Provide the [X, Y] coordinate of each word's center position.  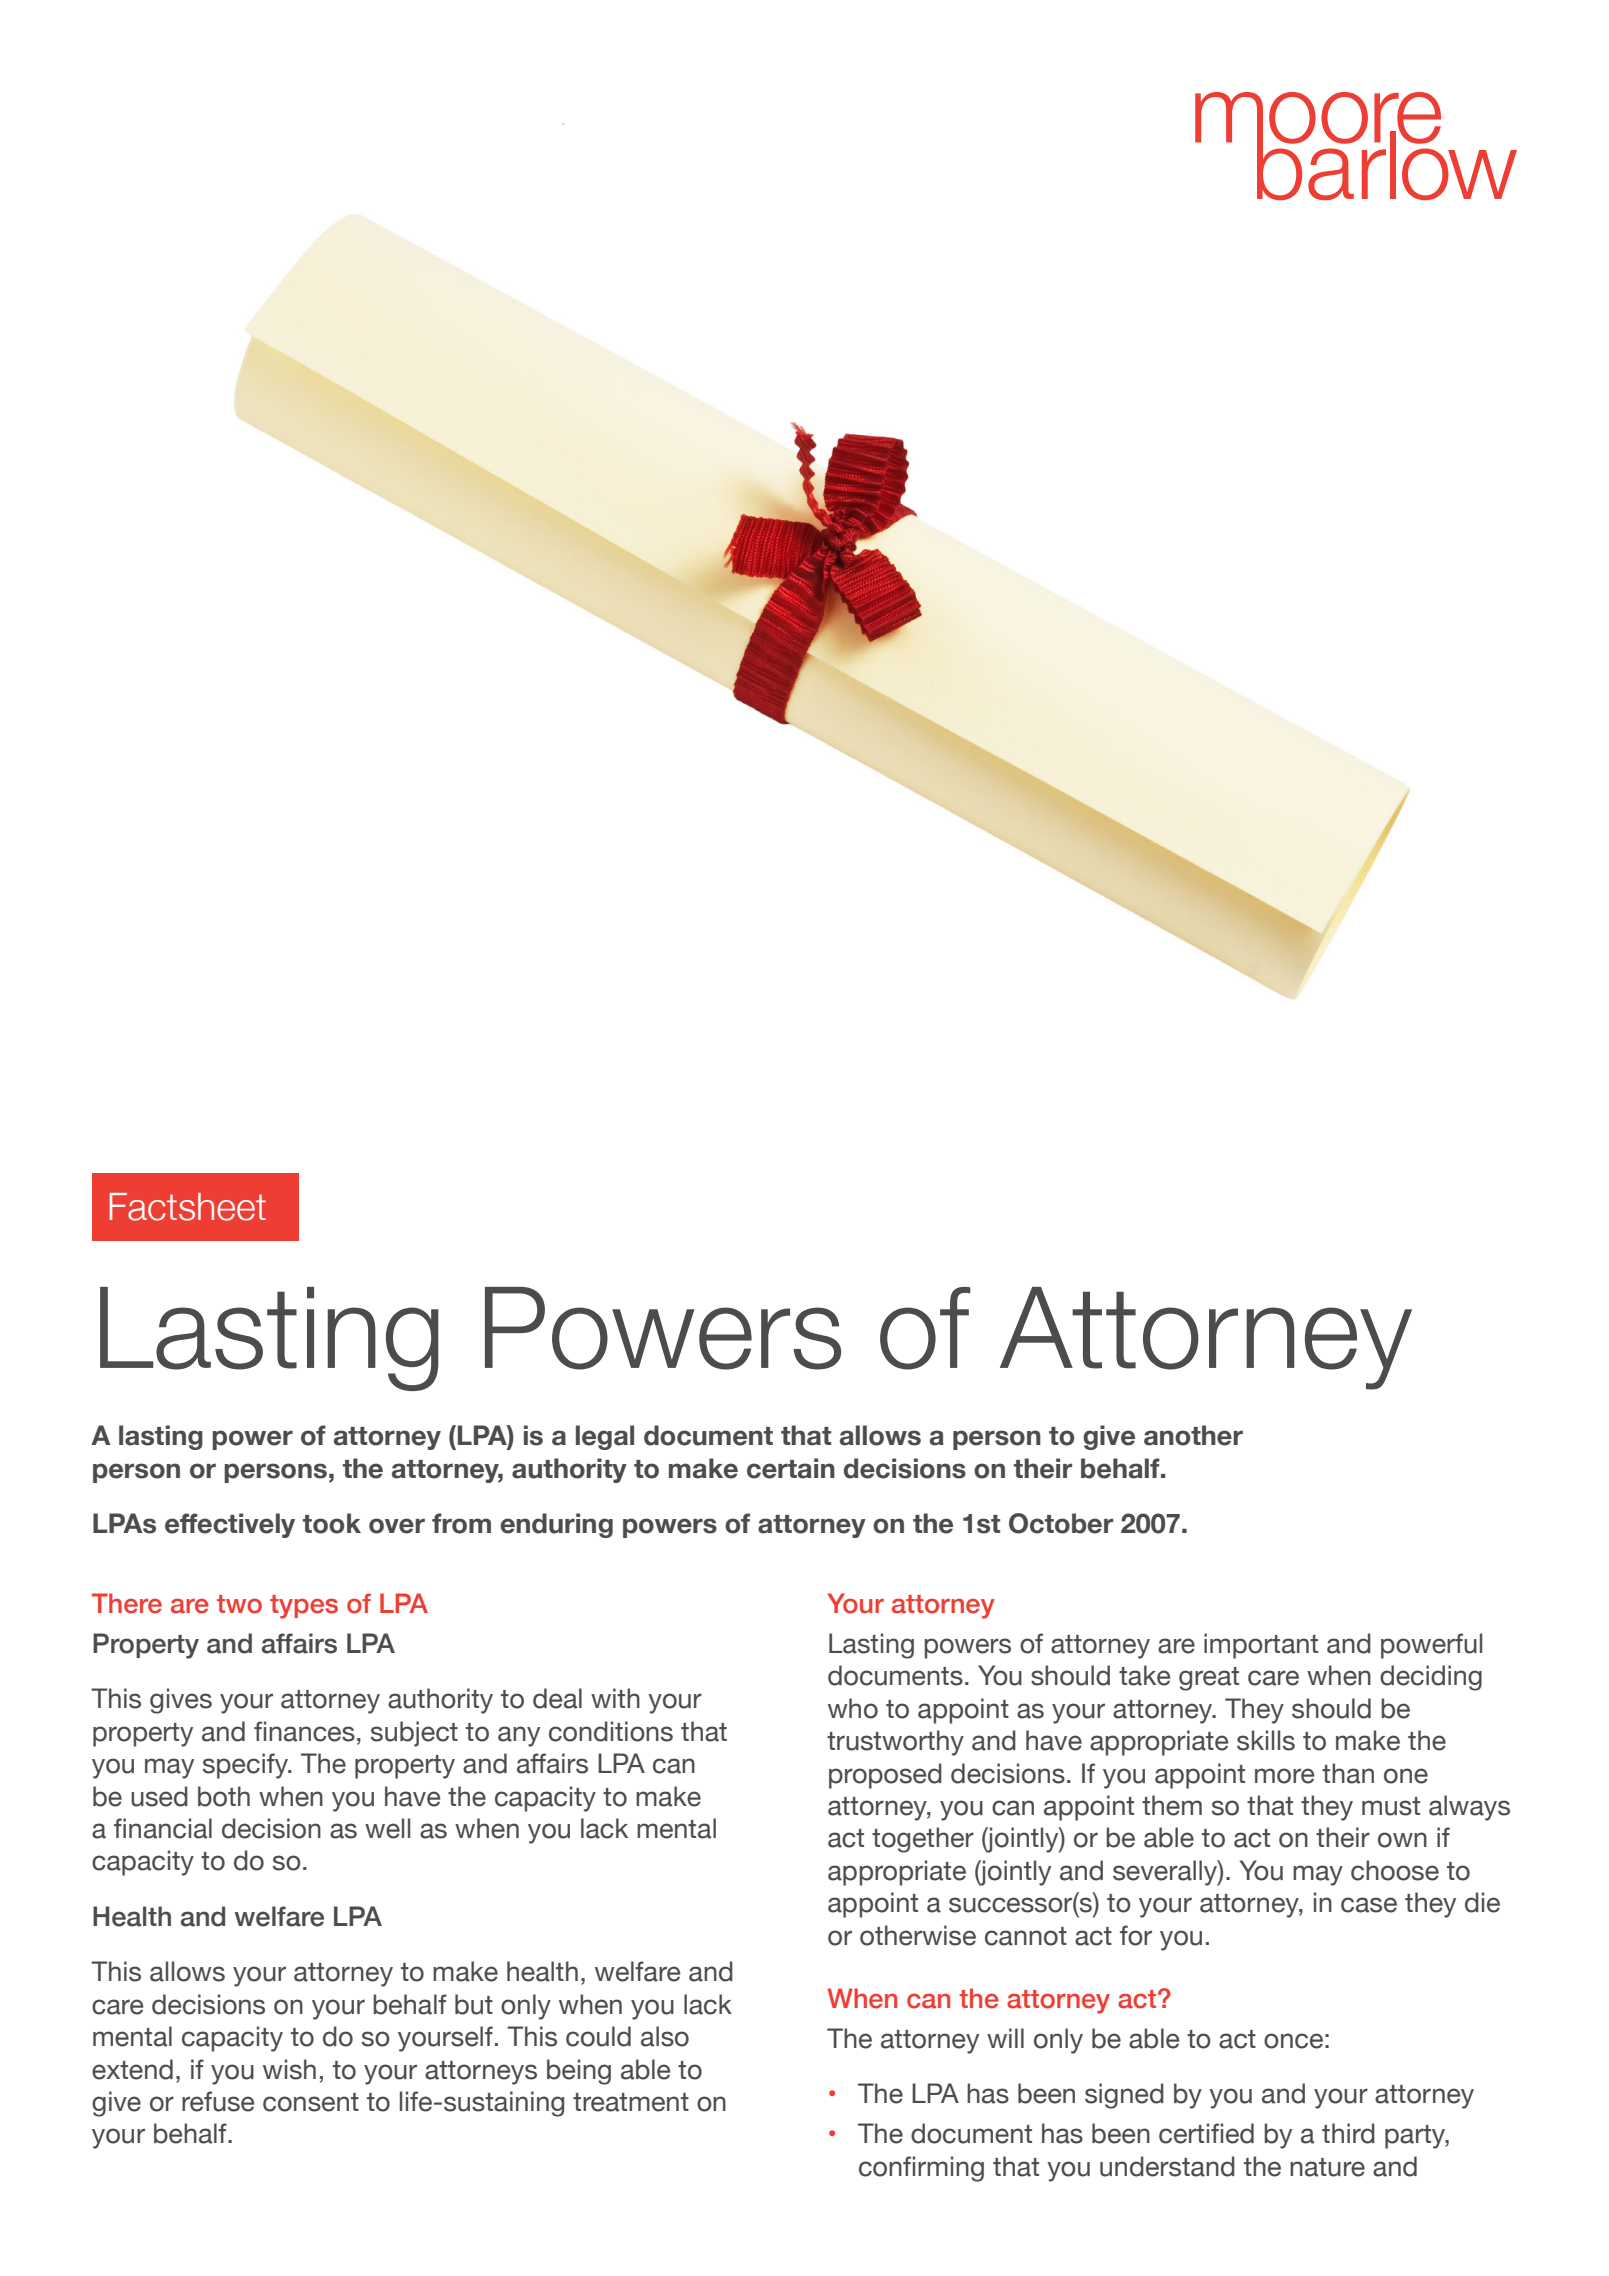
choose [1395, 1870]
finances [304, 1731]
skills [1266, 1740]
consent [311, 2102]
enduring [556, 1525]
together [923, 1840]
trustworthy [895, 1743]
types [304, 1607]
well [387, 1828]
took [332, 1523]
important [1261, 1646]
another [1193, 1435]
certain [791, 1468]
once [1293, 2041]
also [665, 2036]
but [474, 2004]
